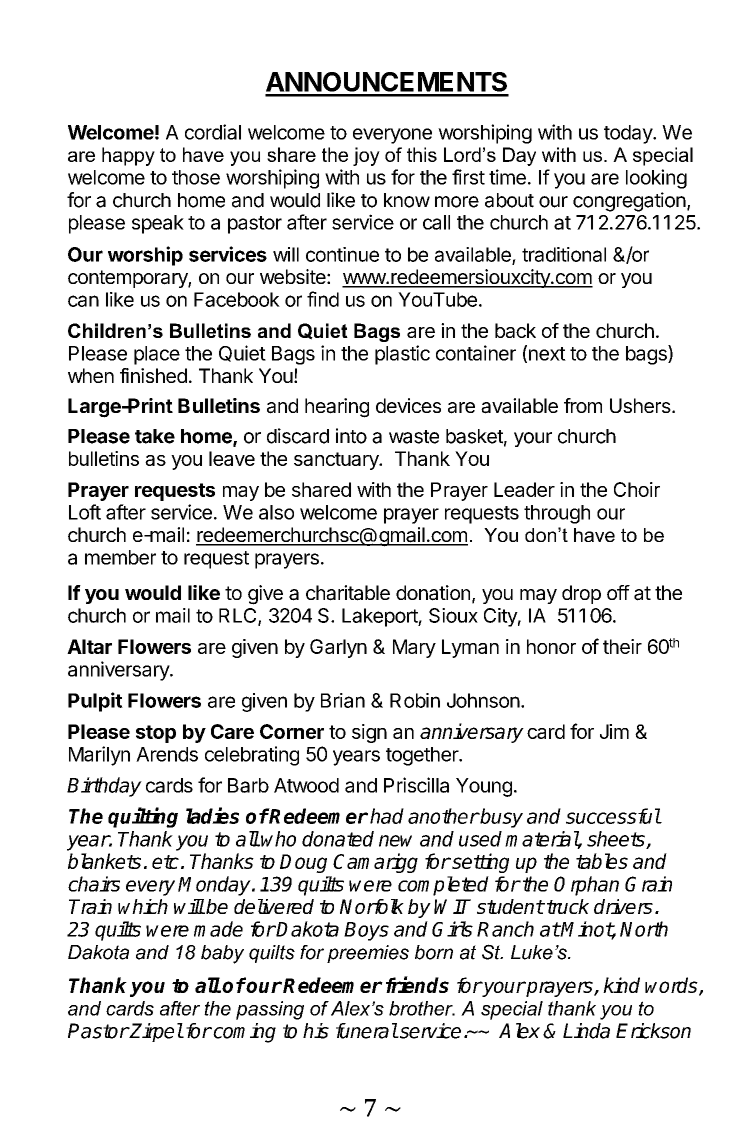  I want to click on finished, so click(153, 375).
